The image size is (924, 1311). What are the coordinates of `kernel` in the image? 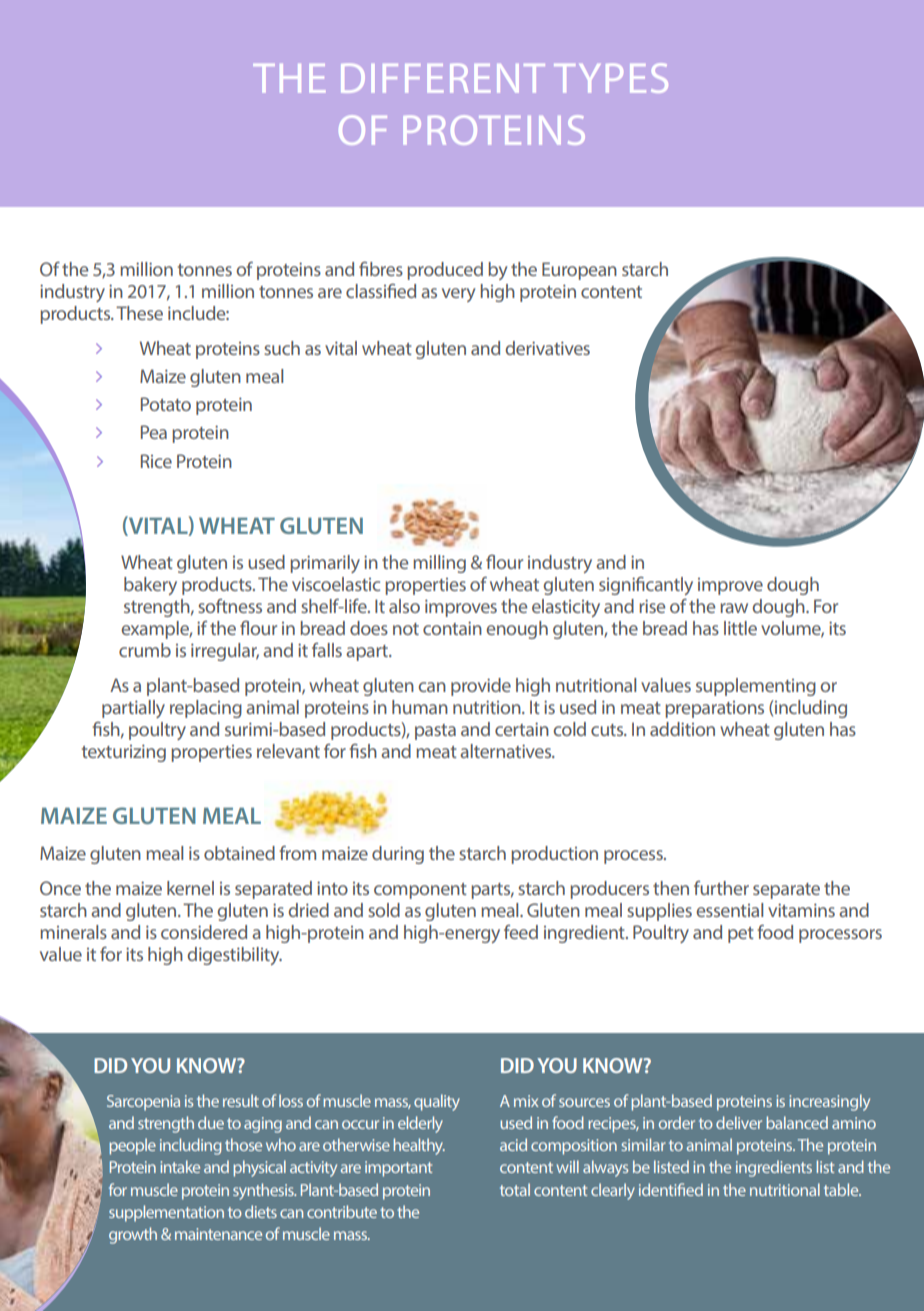 It's located at (190, 888).
